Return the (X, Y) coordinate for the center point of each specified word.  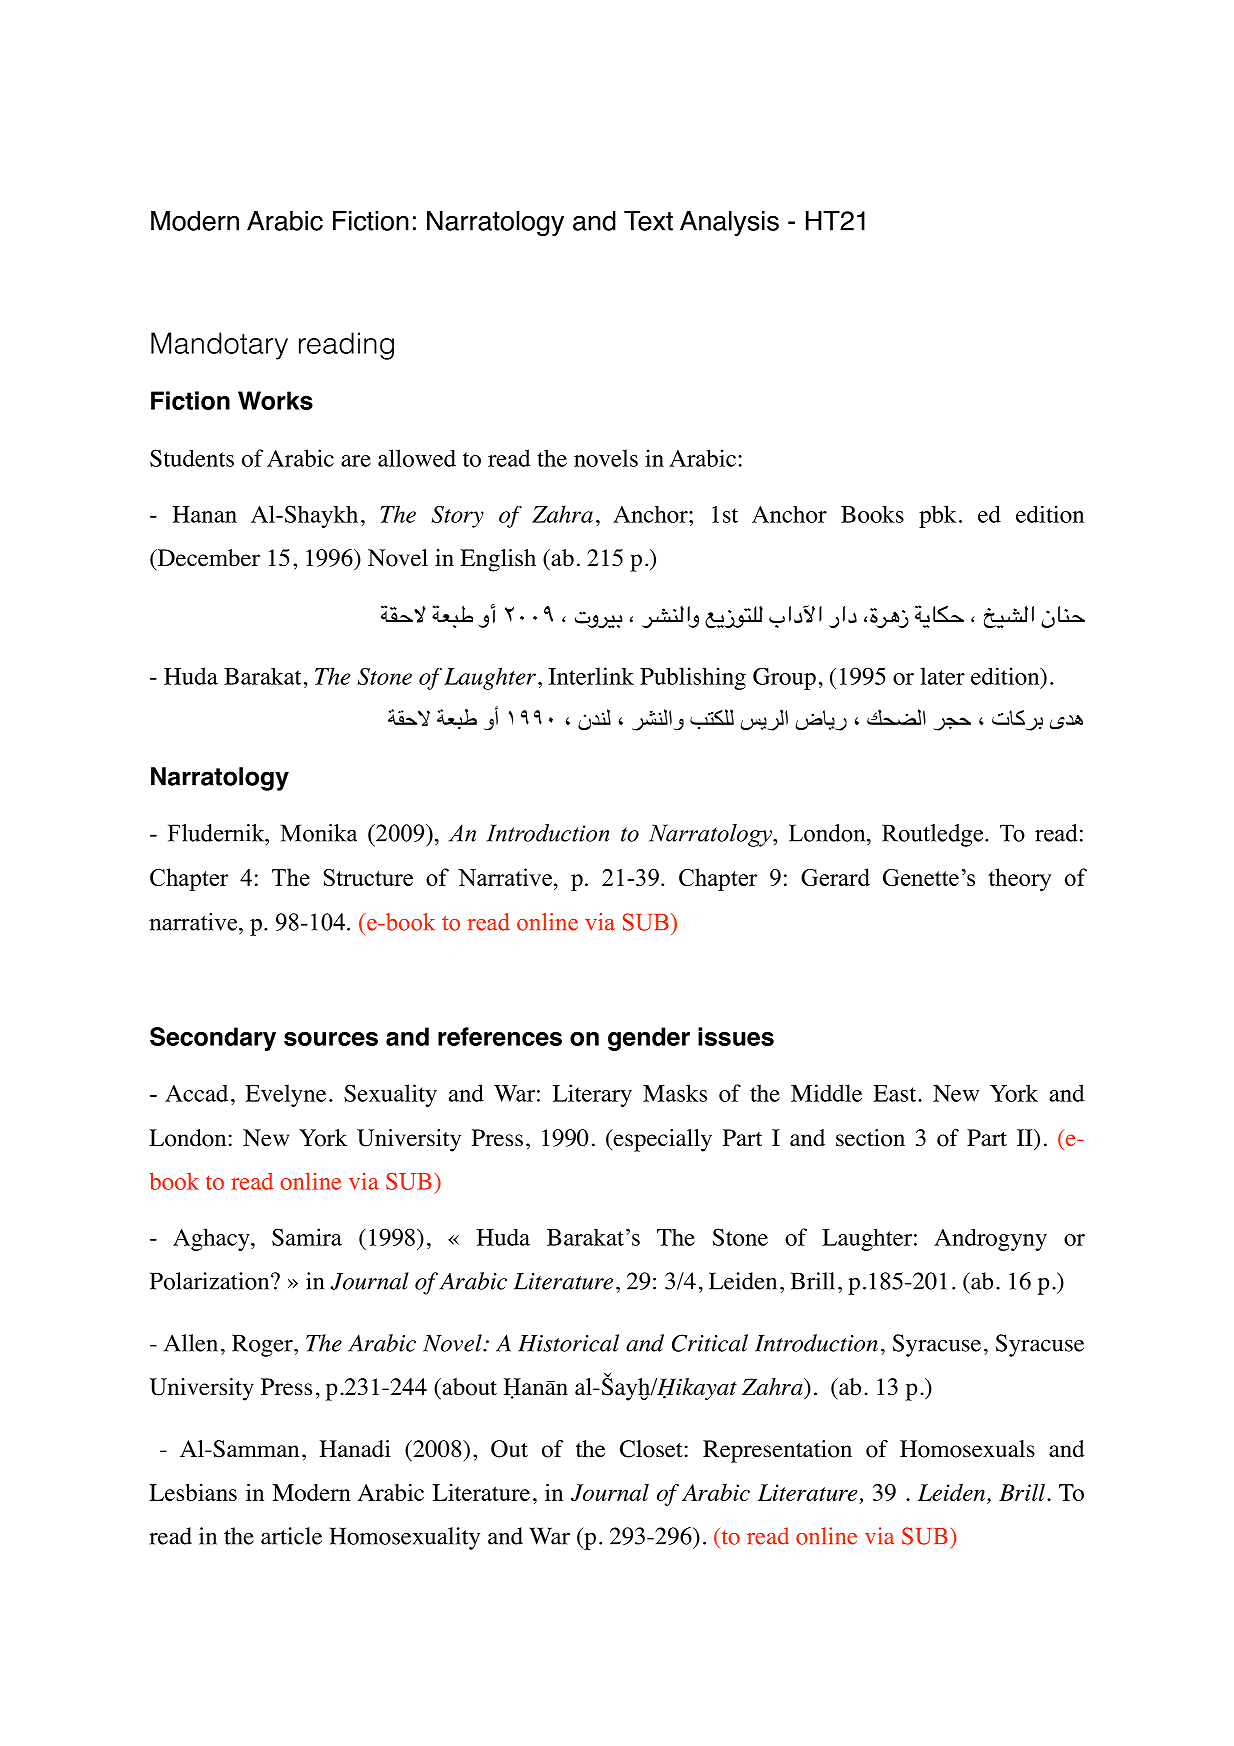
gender (649, 1039)
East (896, 1093)
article (291, 1536)
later (942, 676)
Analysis (729, 223)
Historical (568, 1343)
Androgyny (990, 1240)
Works (275, 400)
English (498, 560)
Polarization (211, 1281)
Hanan (205, 514)
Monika (319, 833)
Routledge (934, 835)
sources (331, 1039)
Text (648, 221)
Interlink (591, 676)
